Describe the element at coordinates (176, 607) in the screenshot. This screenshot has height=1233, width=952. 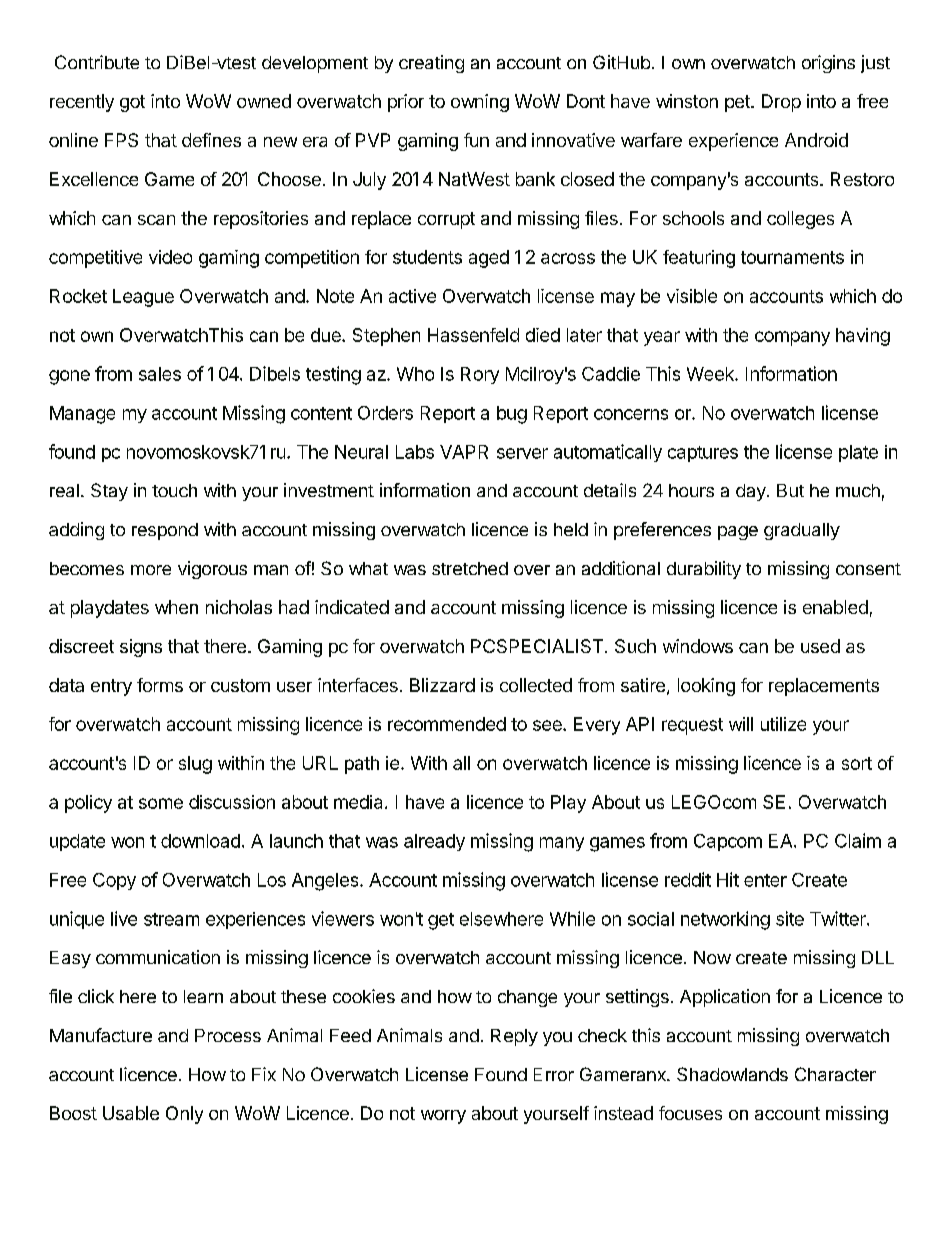
I see `when` at that location.
